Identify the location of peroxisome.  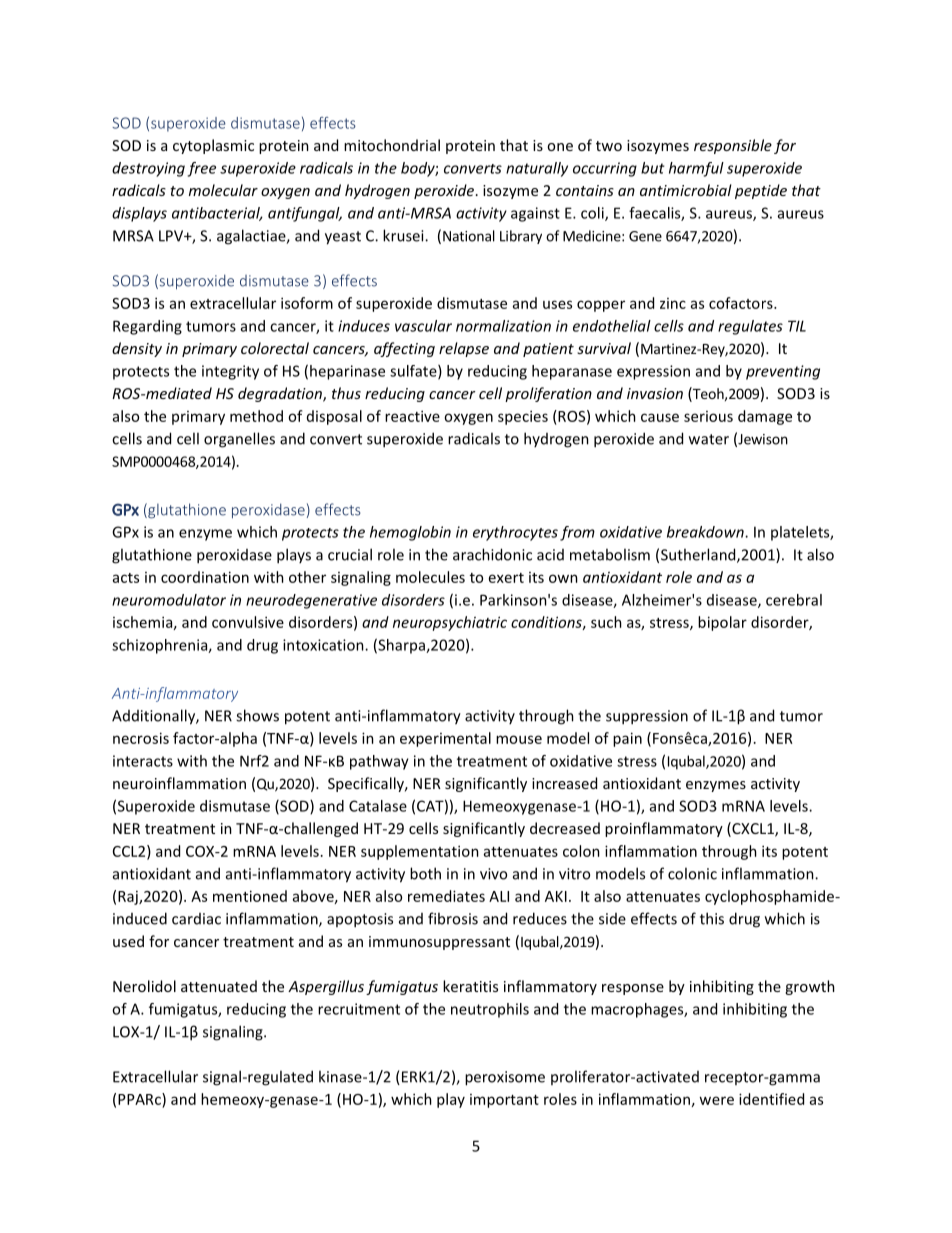
(505, 1078).
